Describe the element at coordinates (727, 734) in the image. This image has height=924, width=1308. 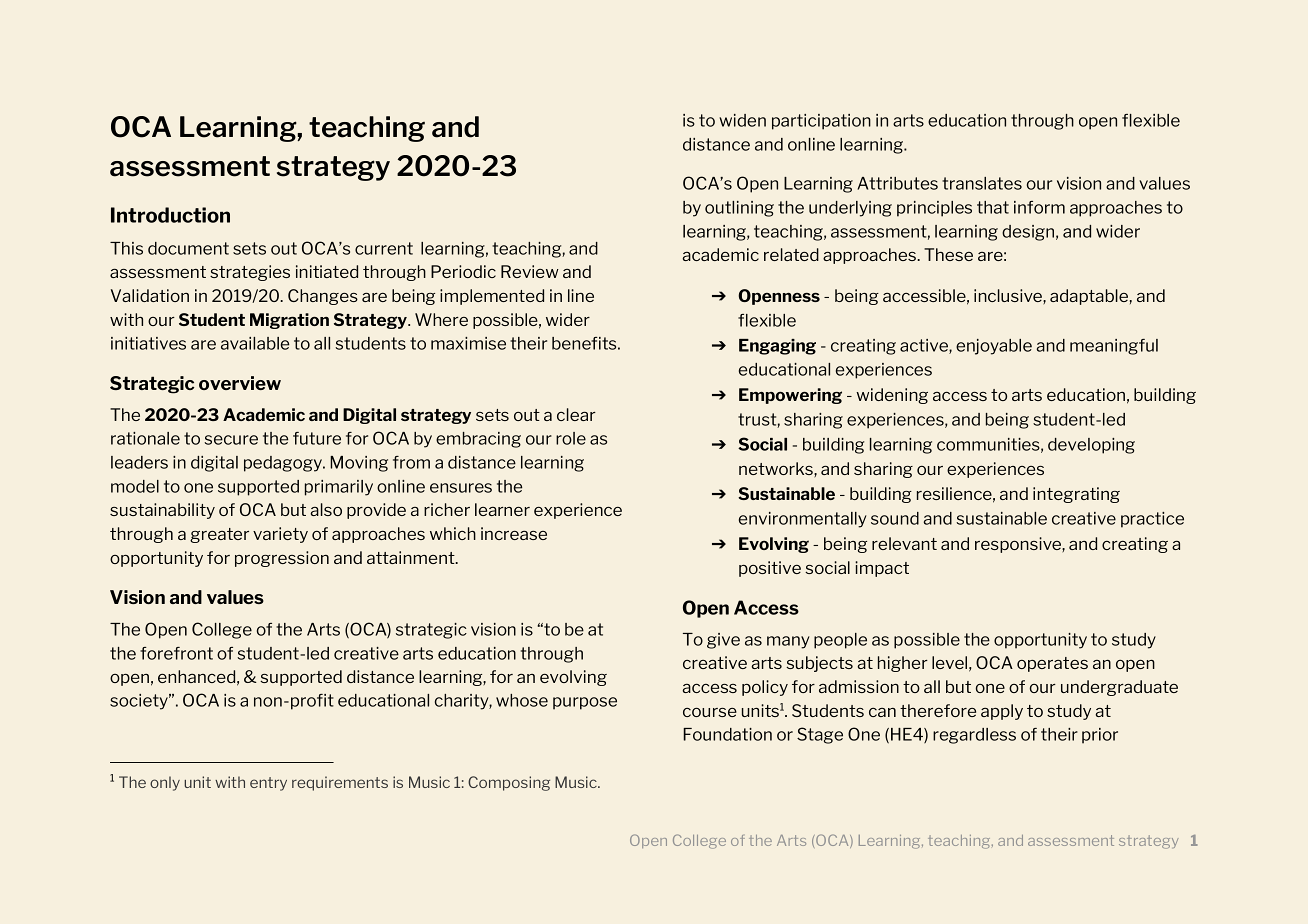
I see `Foundation` at that location.
